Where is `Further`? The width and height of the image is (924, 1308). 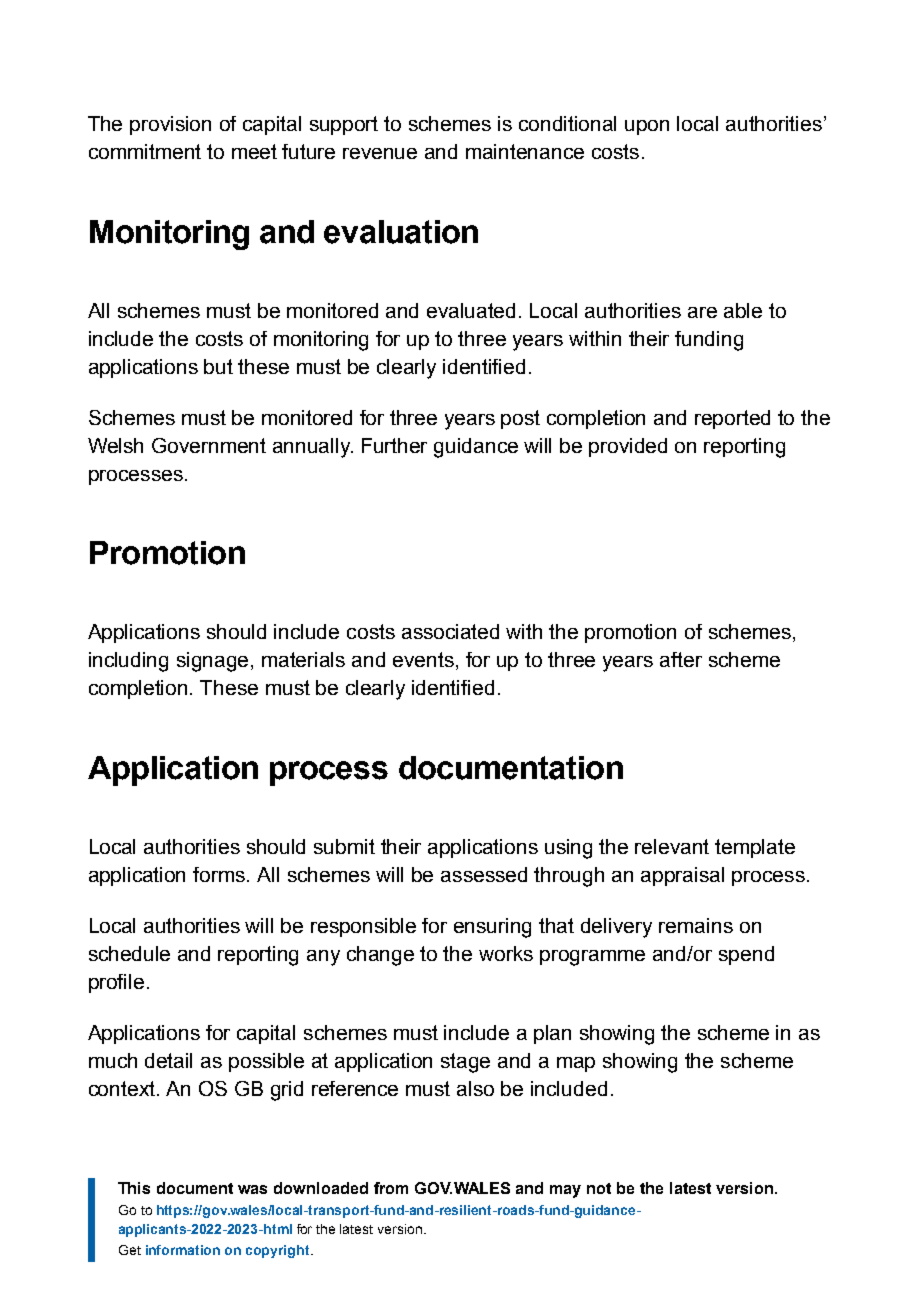
Further is located at coordinates (394, 445).
